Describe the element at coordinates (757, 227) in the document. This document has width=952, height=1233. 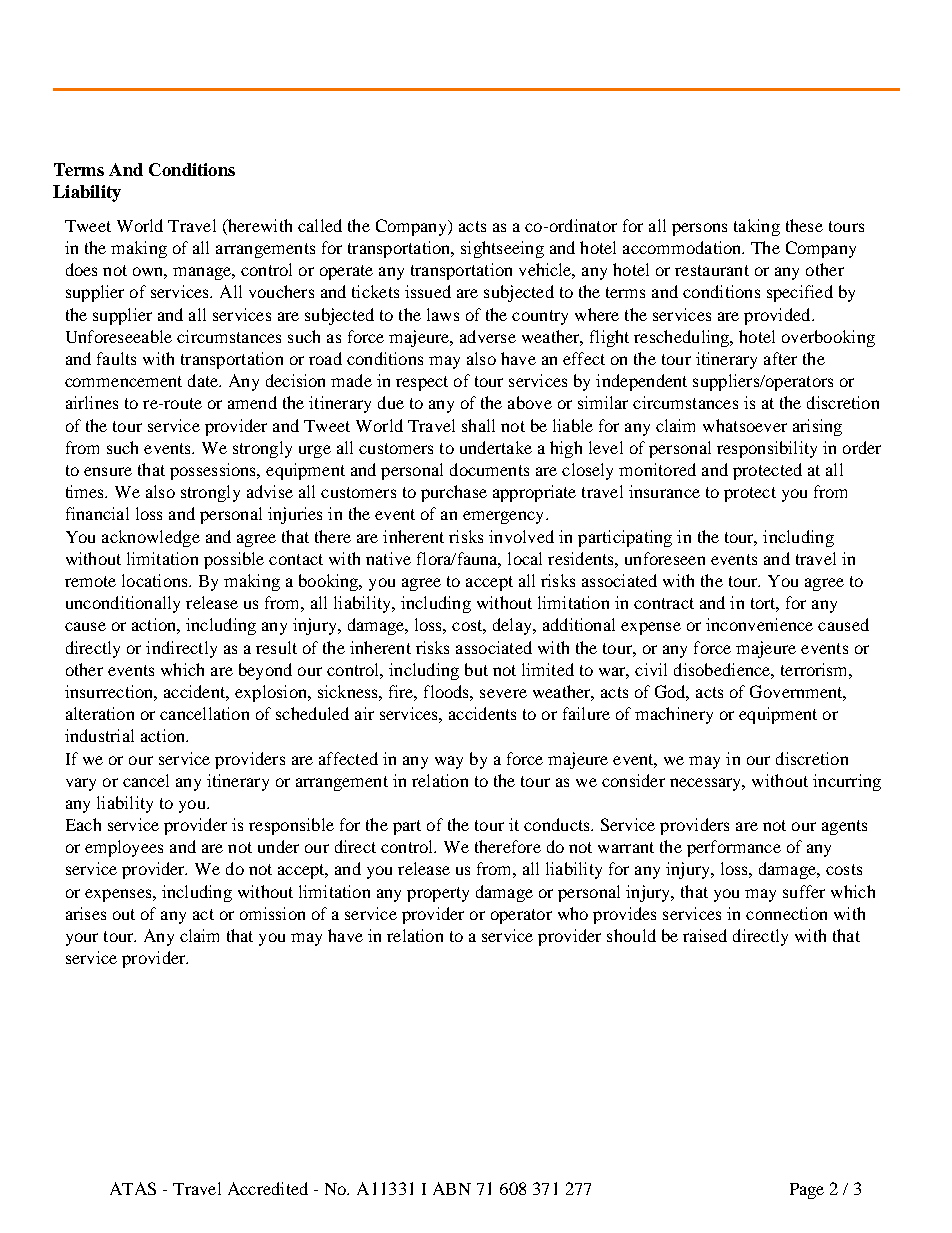
I see `taking` at that location.
